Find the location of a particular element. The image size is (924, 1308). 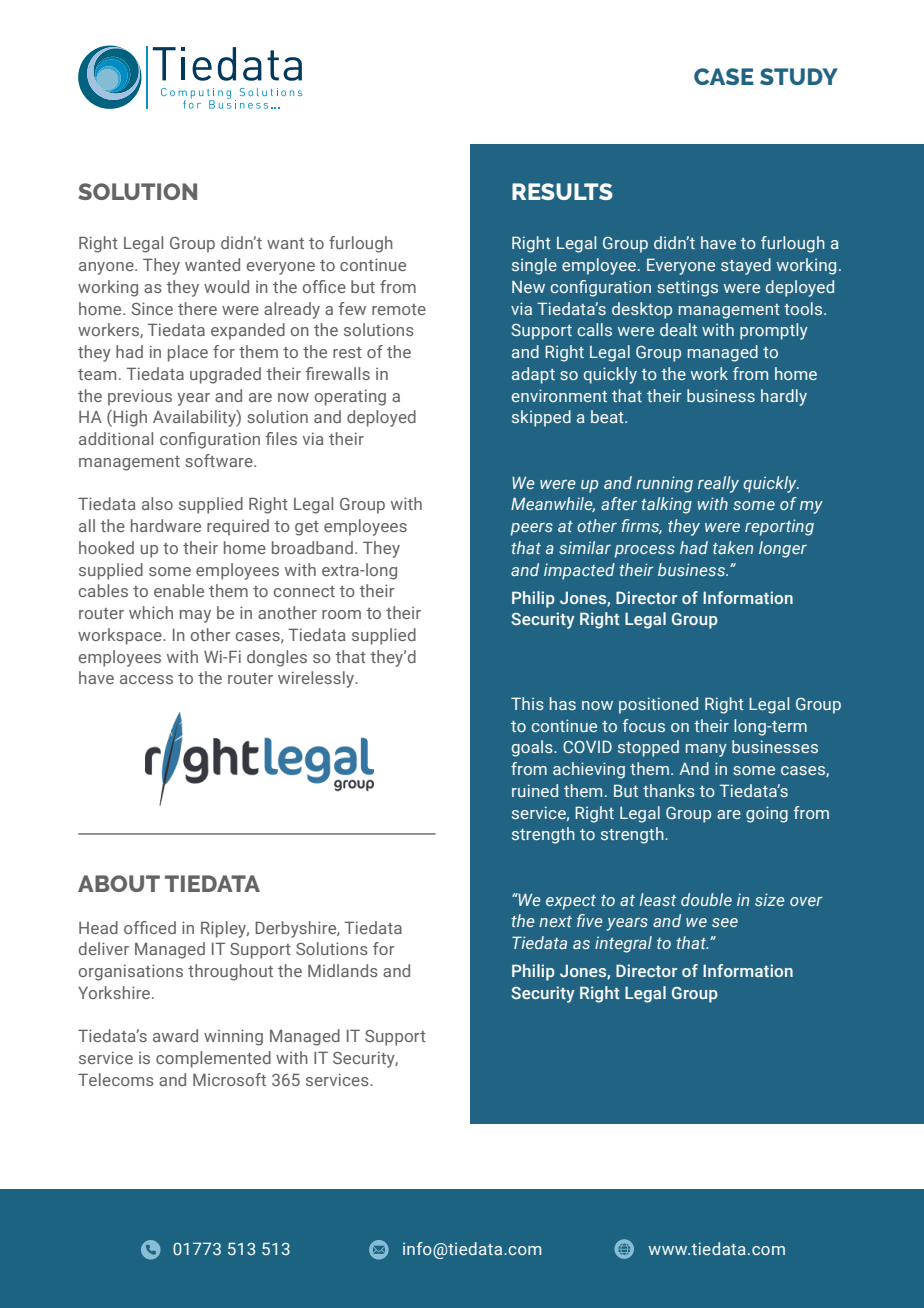

High is located at coordinates (129, 418).
